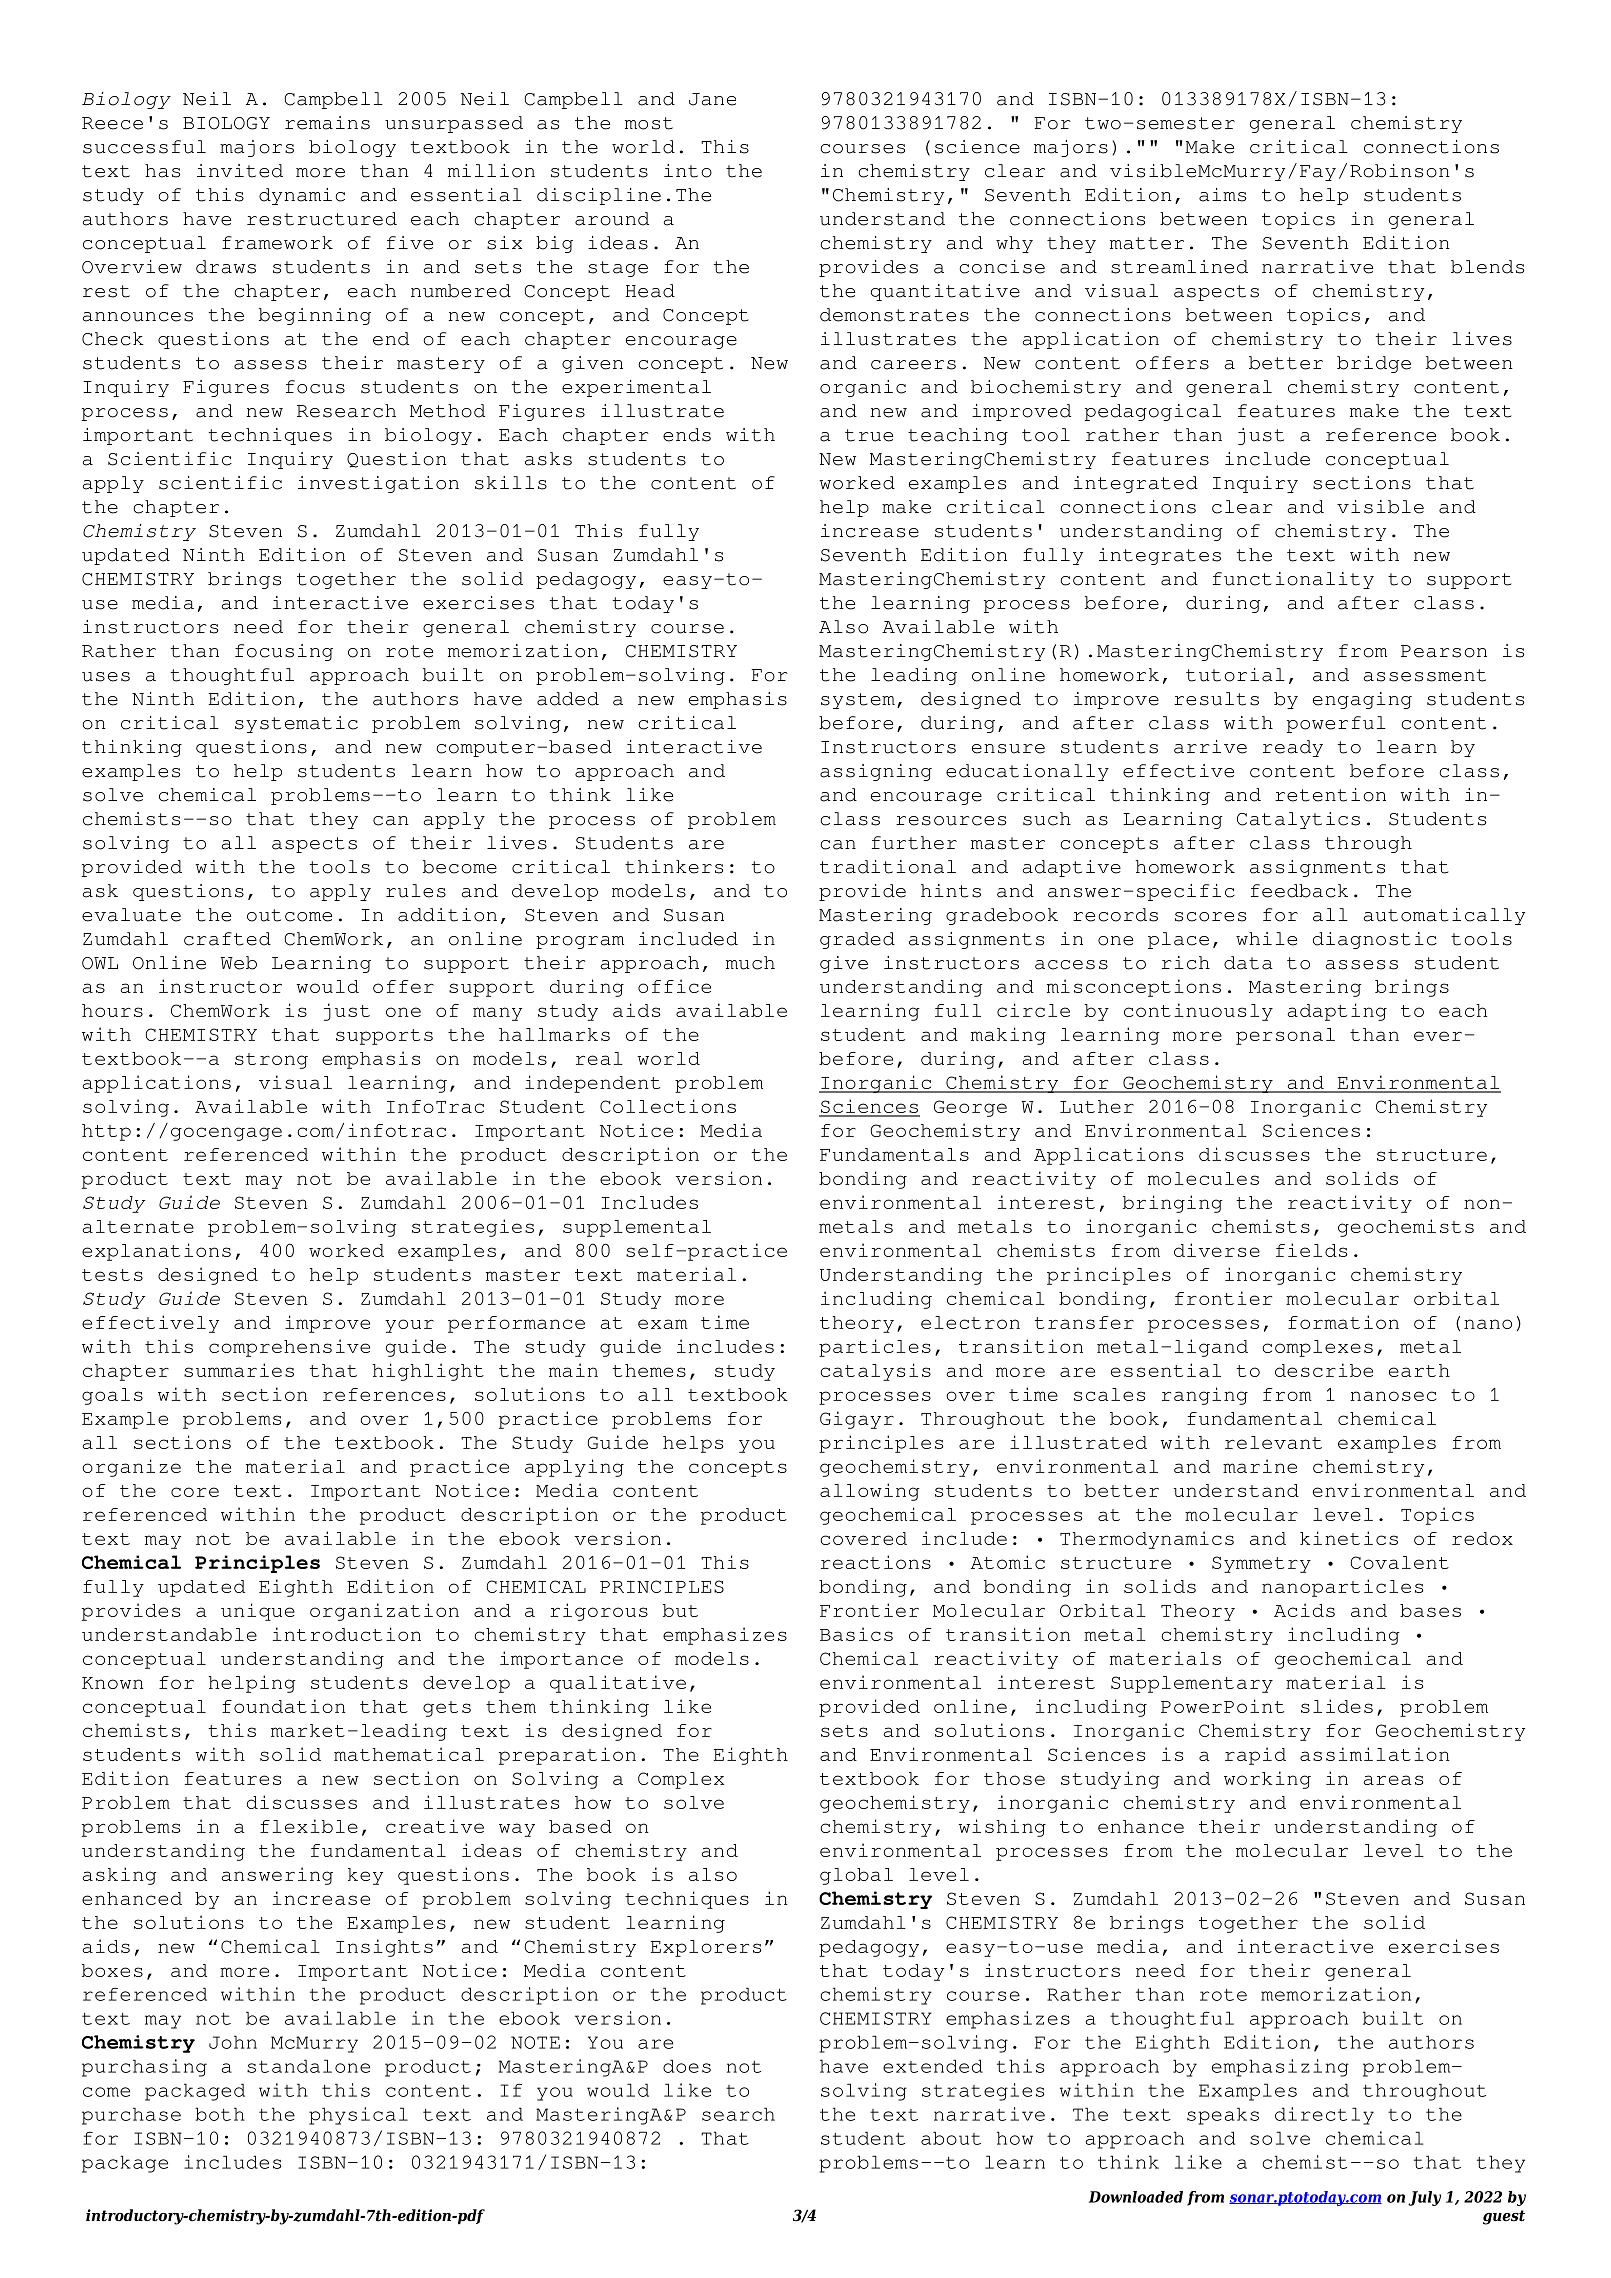  What do you see at coordinates (688, 171) in the image?
I see `into` at bounding box center [688, 171].
